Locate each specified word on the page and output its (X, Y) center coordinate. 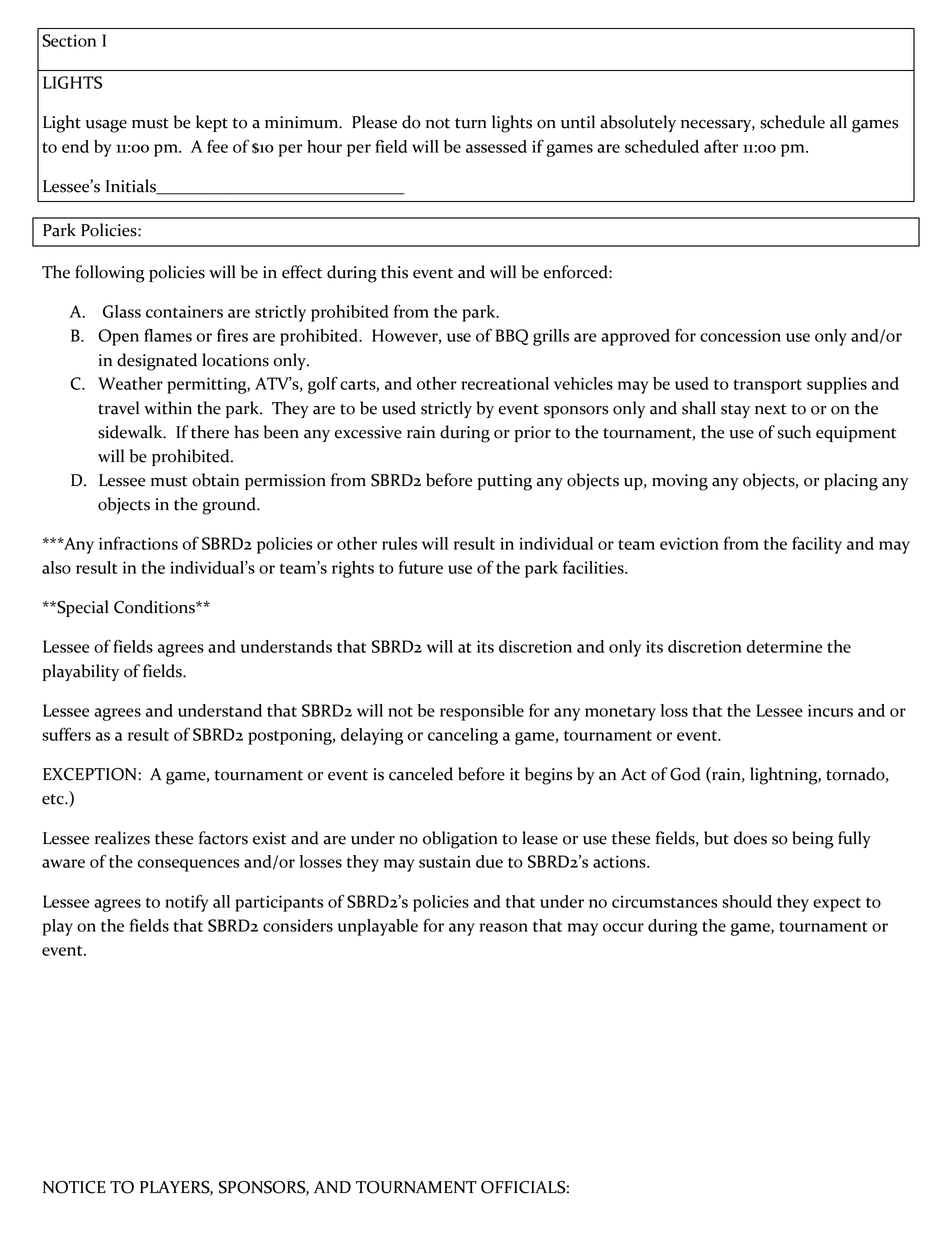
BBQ (511, 337)
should (747, 901)
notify (187, 903)
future (421, 567)
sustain (445, 861)
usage (106, 126)
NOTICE (74, 1187)
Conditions (155, 607)
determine (784, 646)
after (721, 146)
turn (471, 123)
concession (740, 335)
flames (168, 335)
